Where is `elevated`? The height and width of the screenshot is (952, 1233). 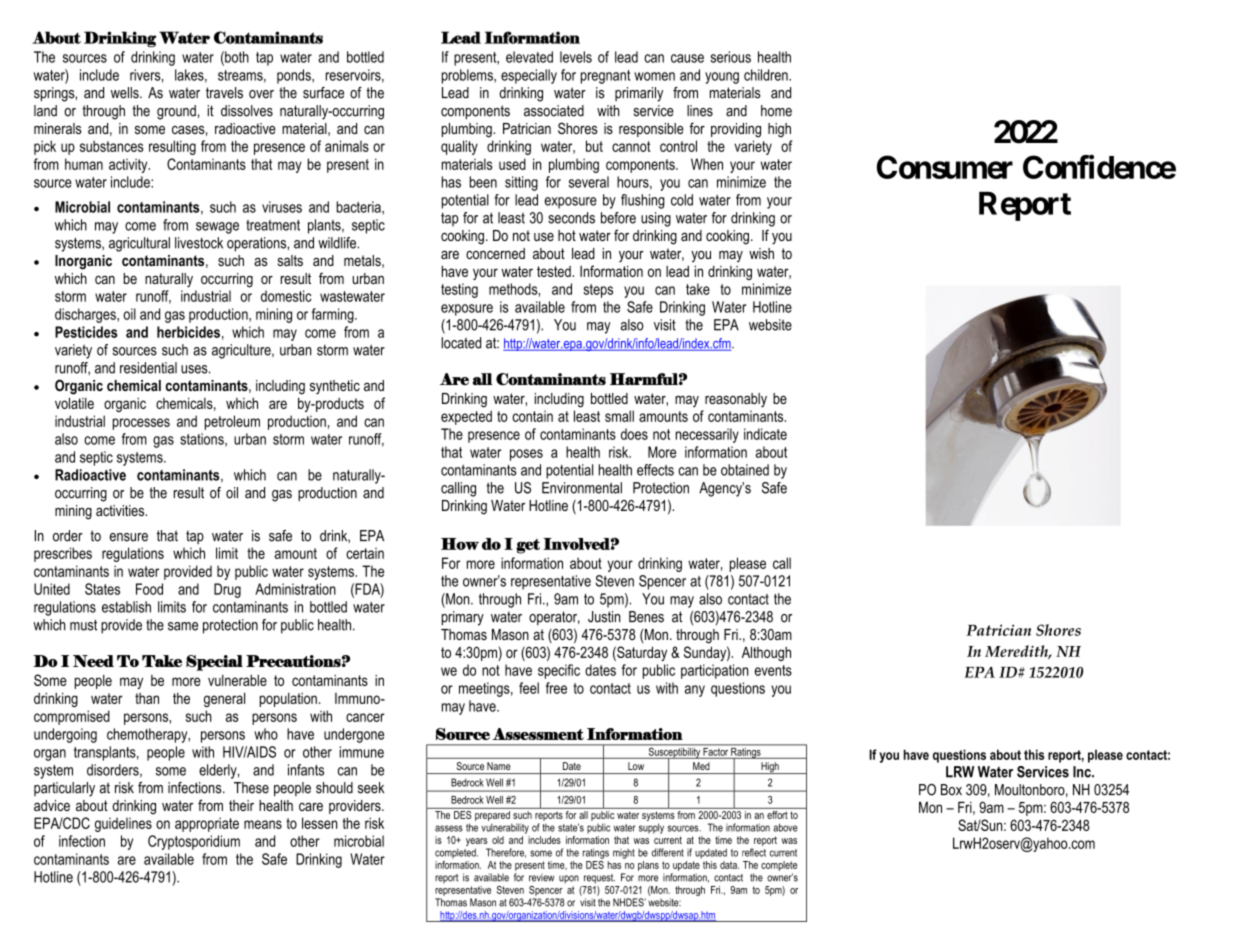 elevated is located at coordinates (529, 57).
